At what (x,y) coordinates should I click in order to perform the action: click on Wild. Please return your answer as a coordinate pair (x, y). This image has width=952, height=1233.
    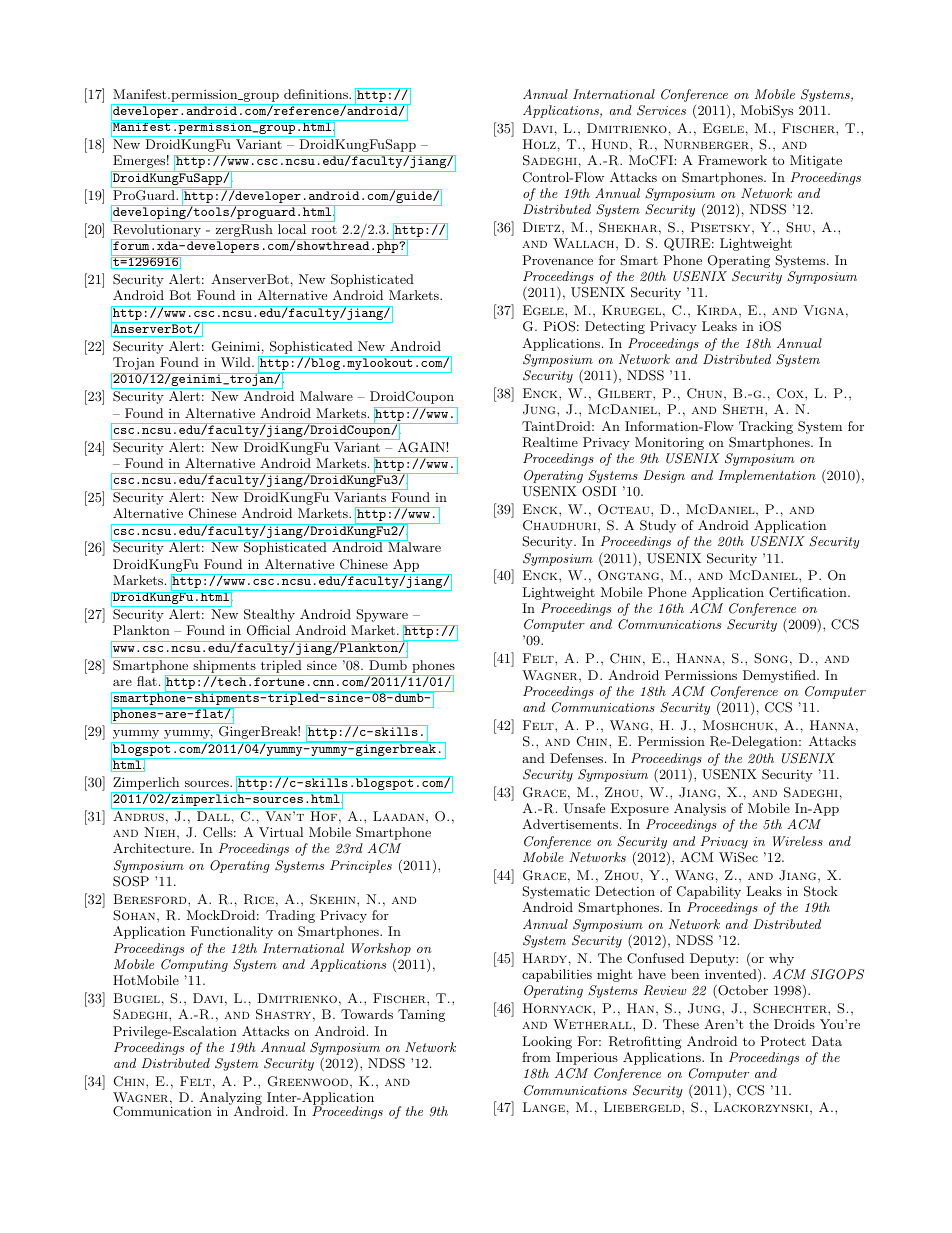
    Looking at the image, I should click on (237, 362).
